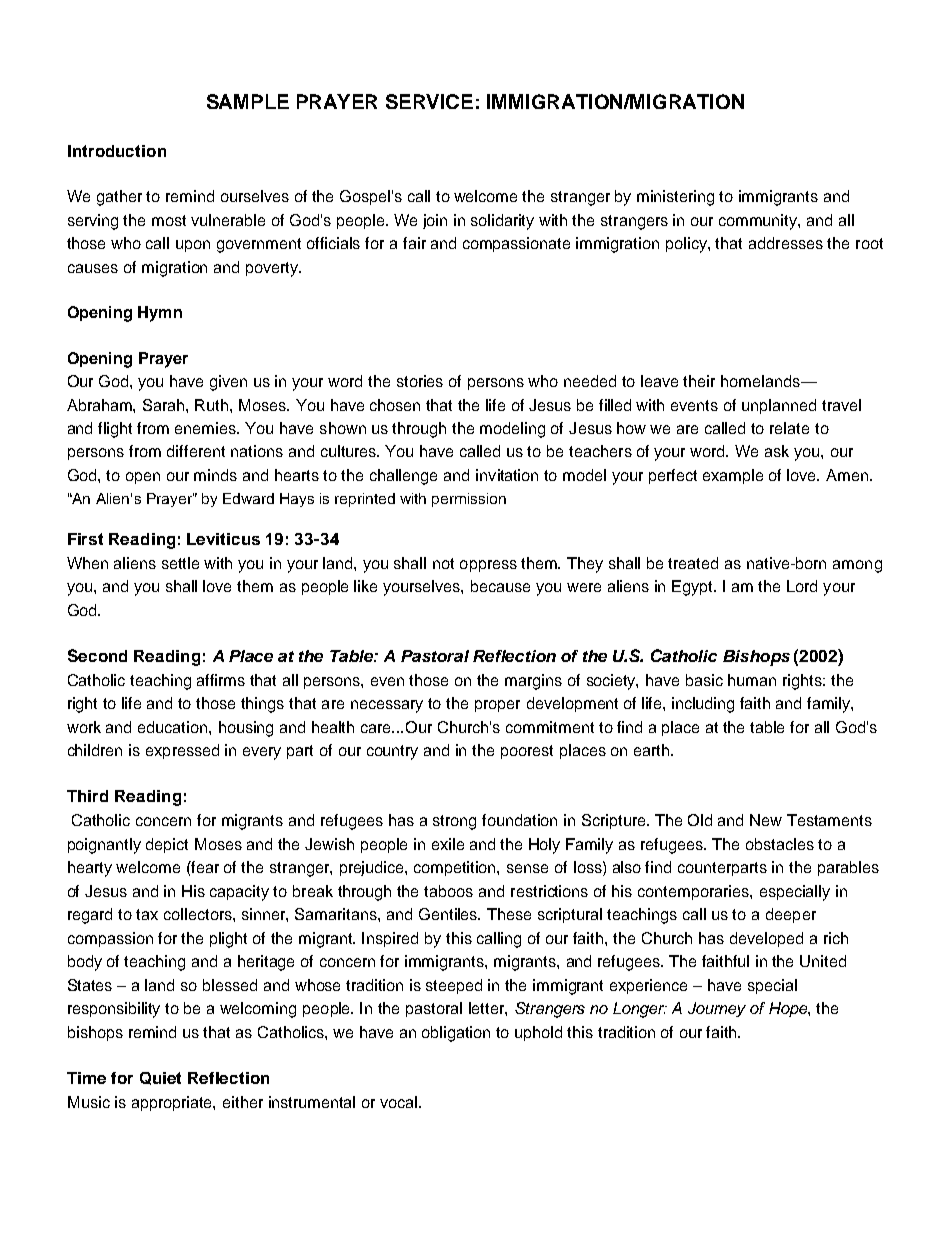 The height and width of the screenshot is (1233, 952). I want to click on Lord, so click(802, 586).
